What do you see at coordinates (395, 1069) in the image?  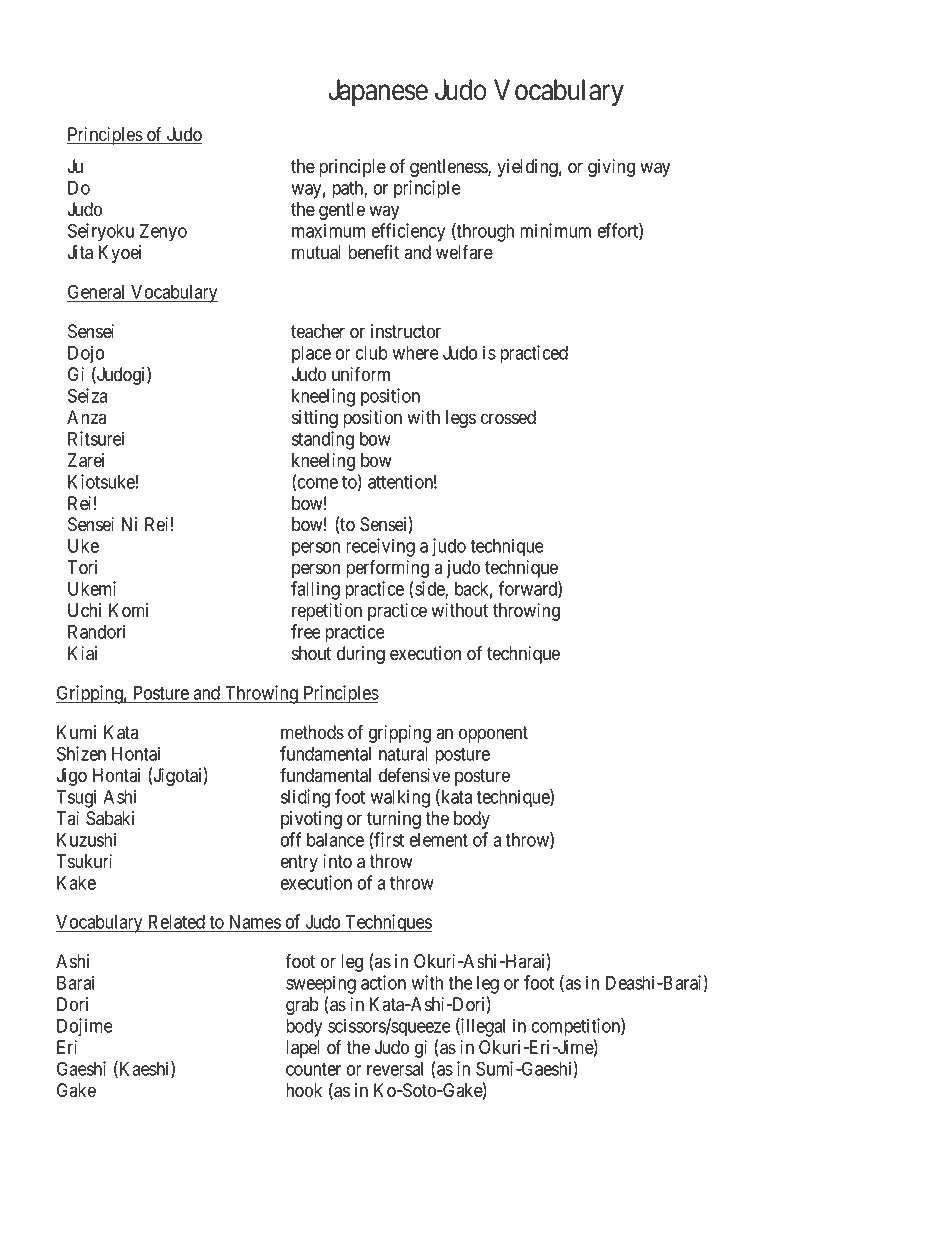 I see `reversal` at bounding box center [395, 1069].
